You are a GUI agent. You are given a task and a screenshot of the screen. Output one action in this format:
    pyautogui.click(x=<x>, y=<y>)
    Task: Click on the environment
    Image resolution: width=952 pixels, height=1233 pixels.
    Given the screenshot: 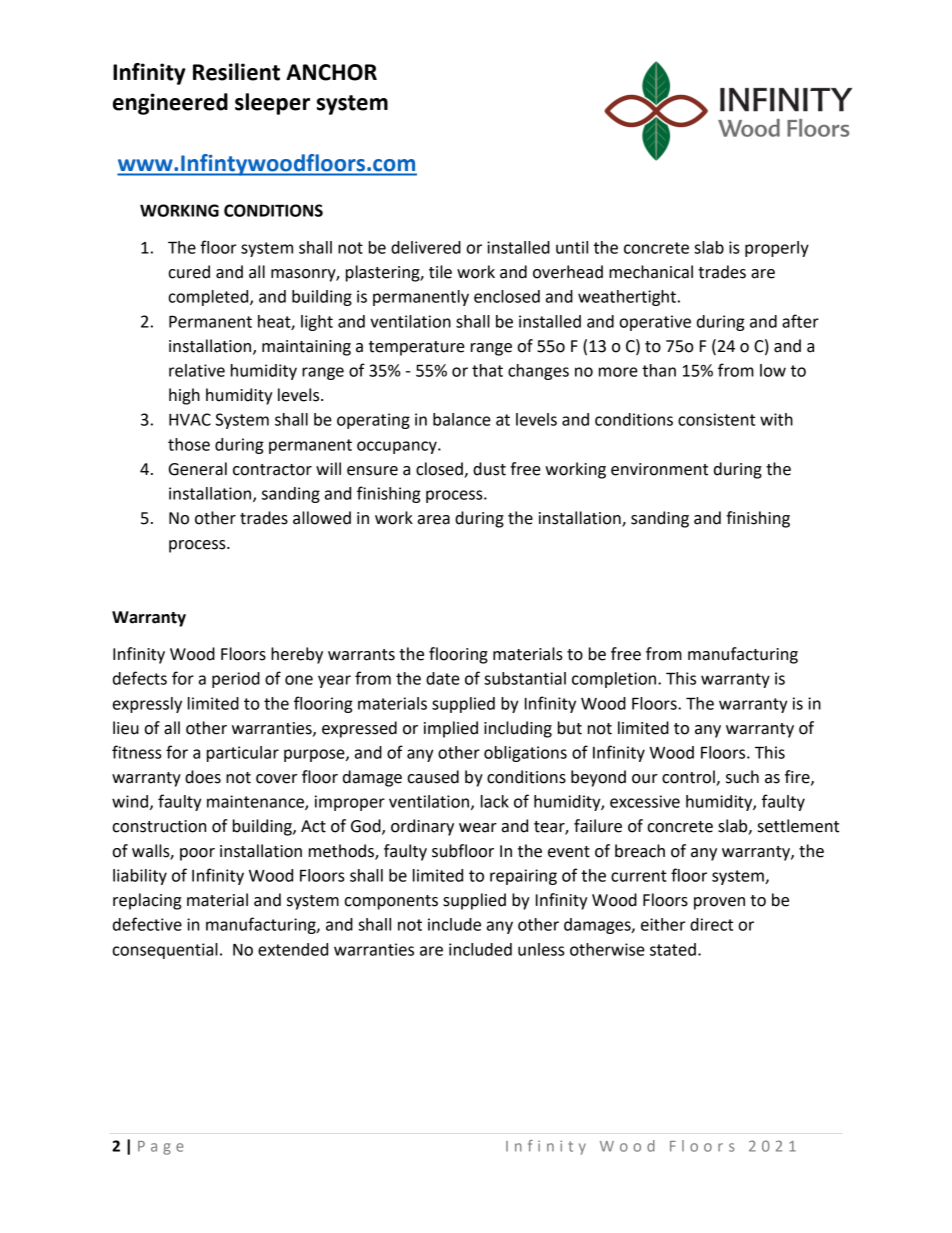 What is the action you would take?
    pyautogui.click(x=659, y=469)
